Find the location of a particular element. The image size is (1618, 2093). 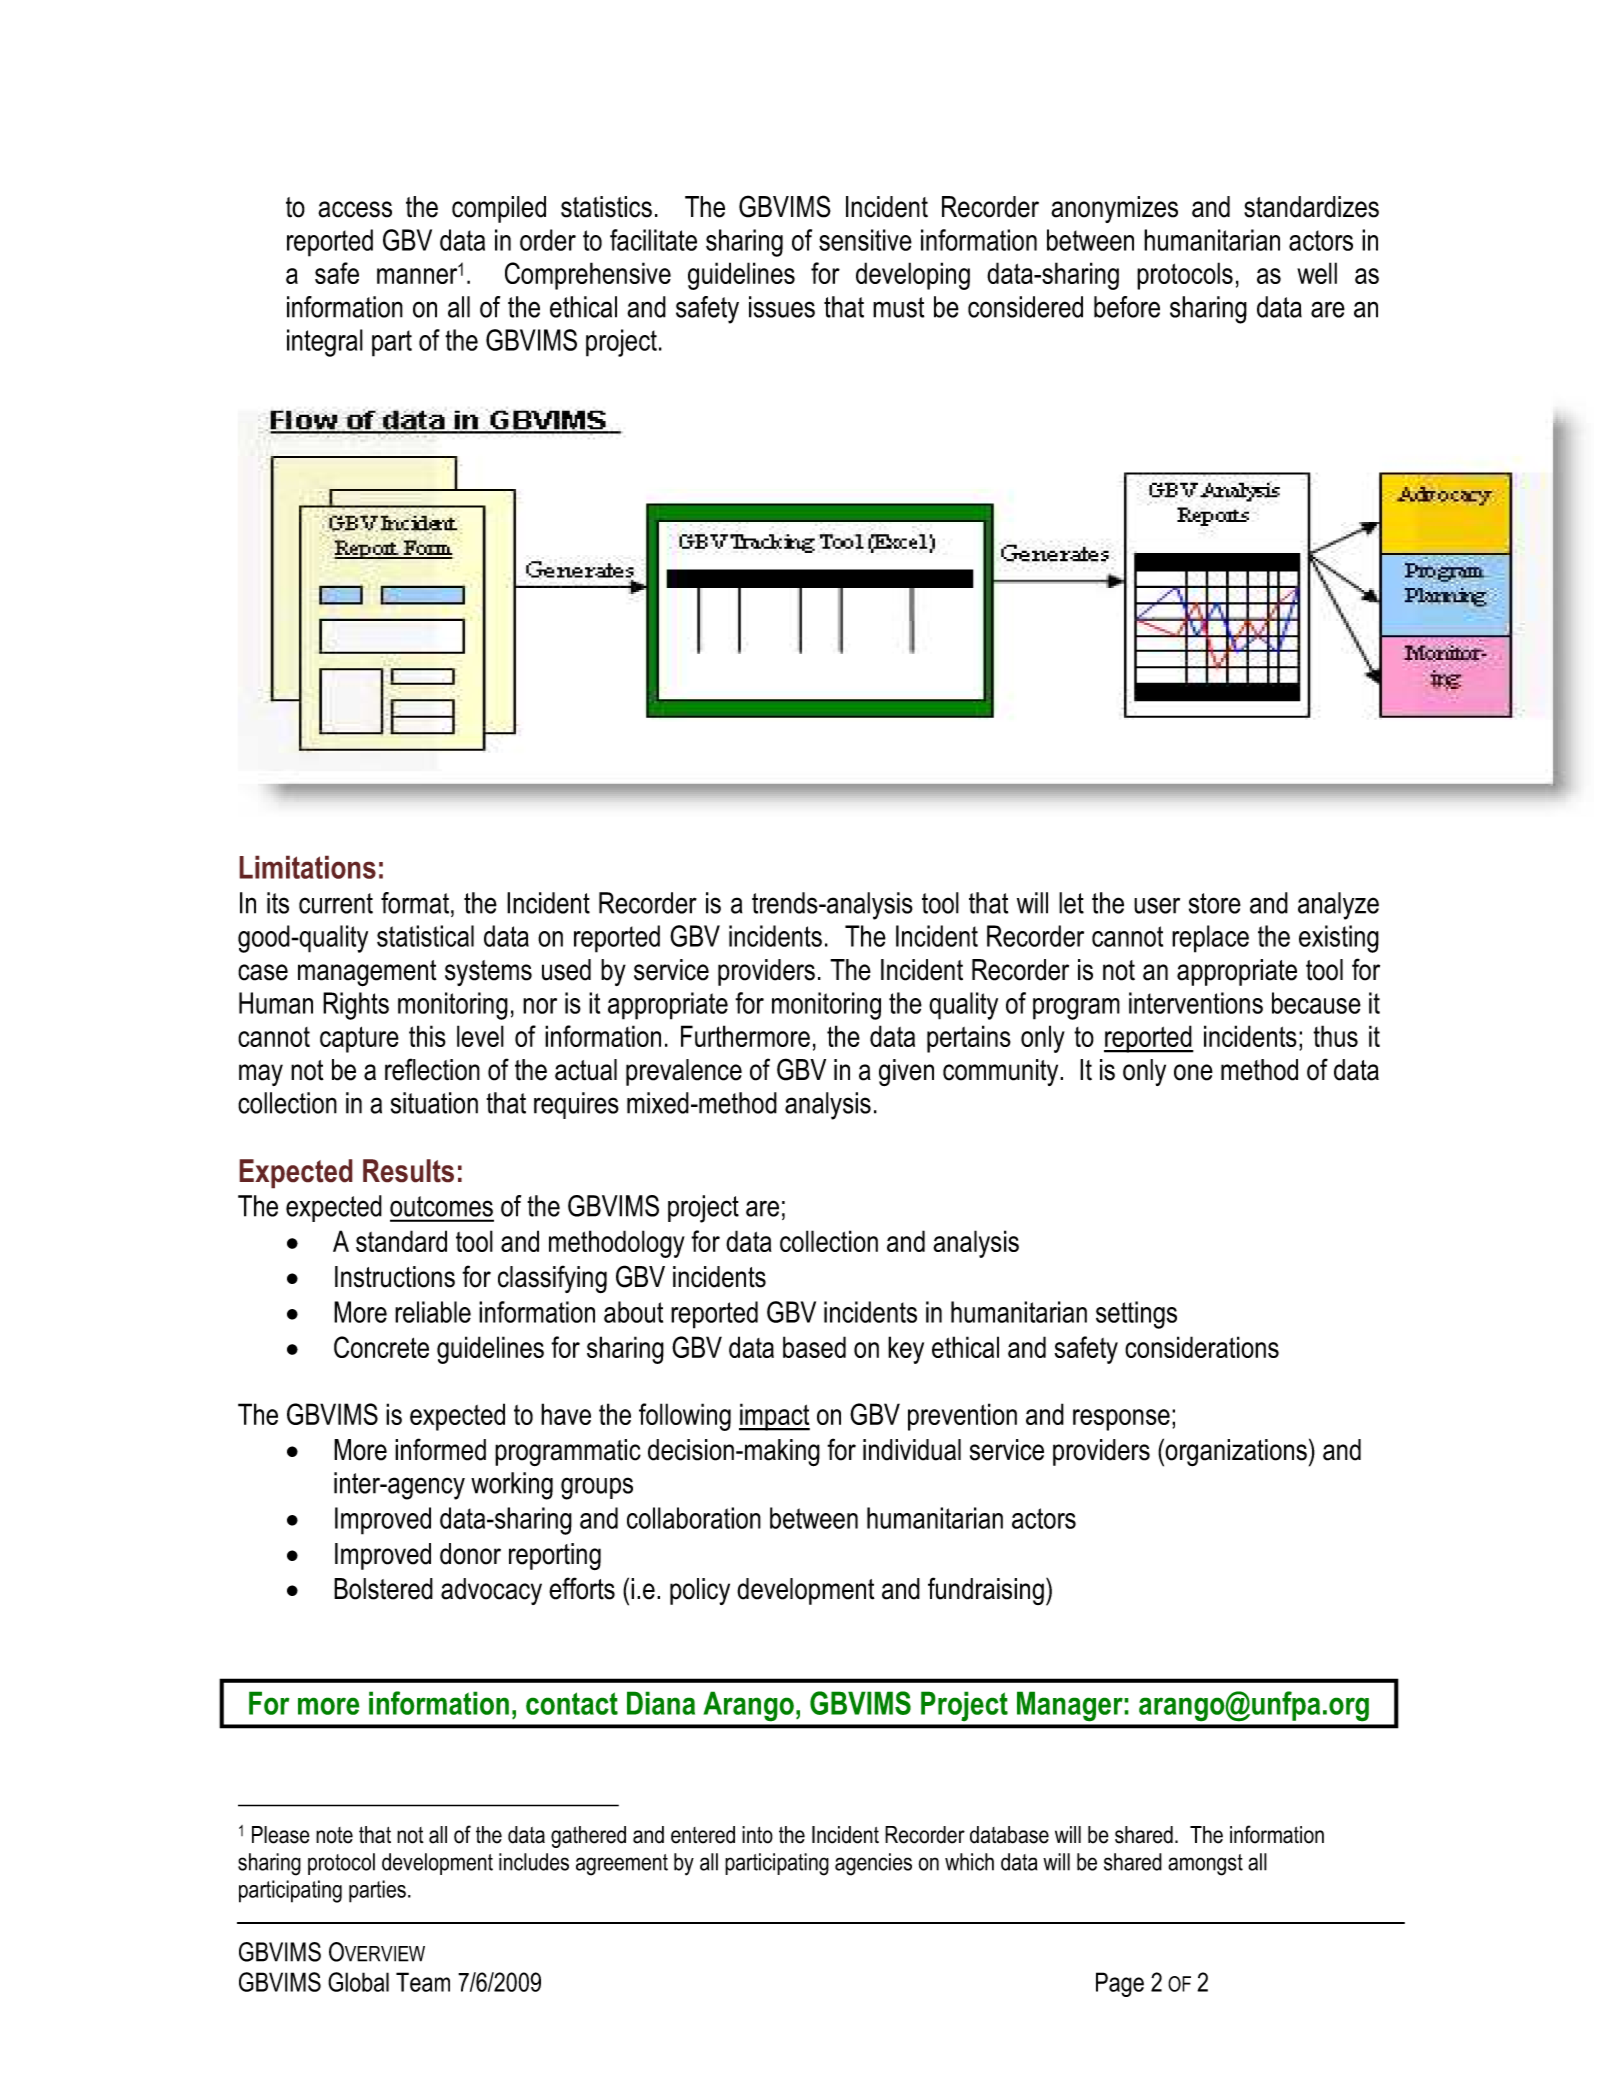

store is located at coordinates (1215, 903).
